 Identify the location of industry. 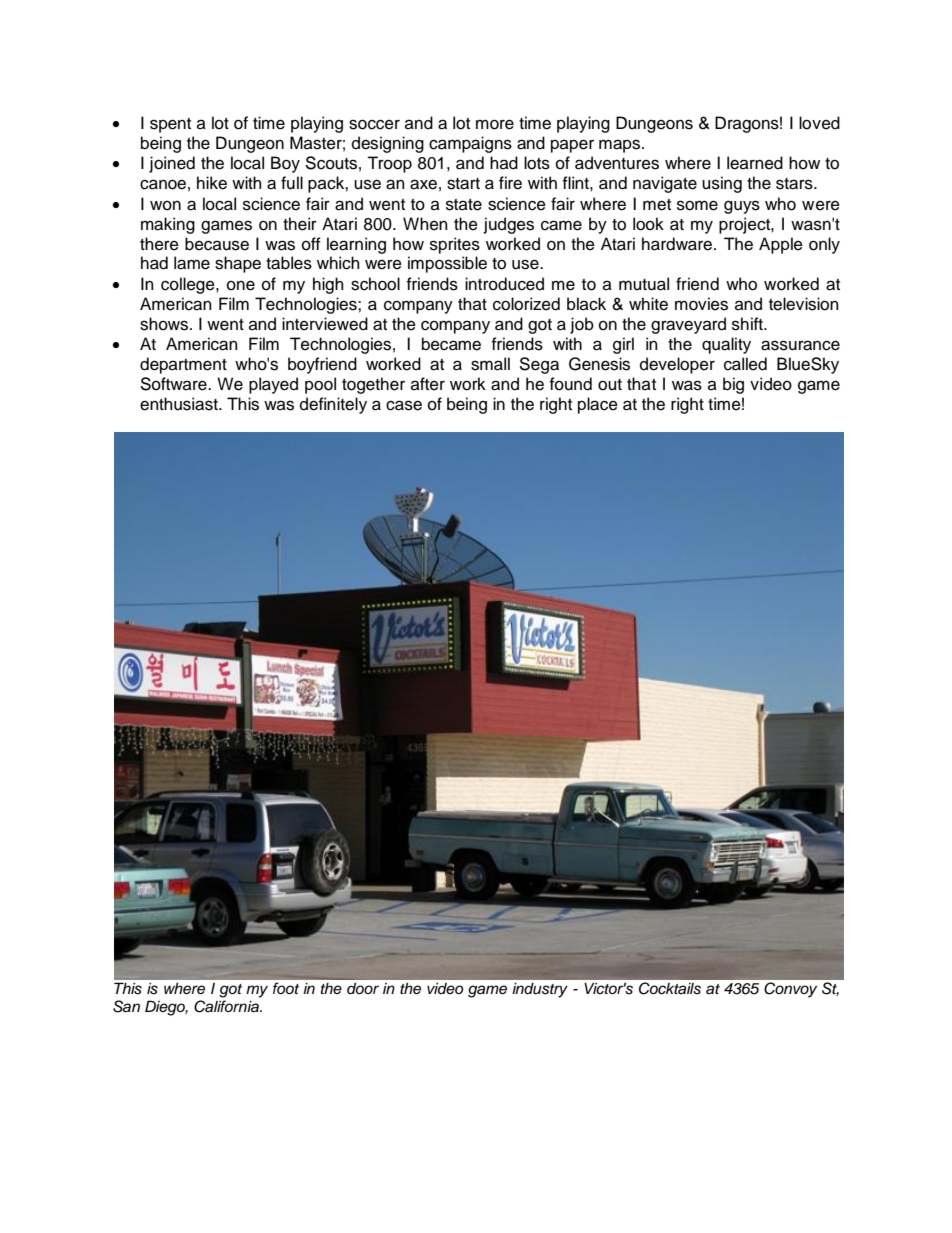
(540, 990).
